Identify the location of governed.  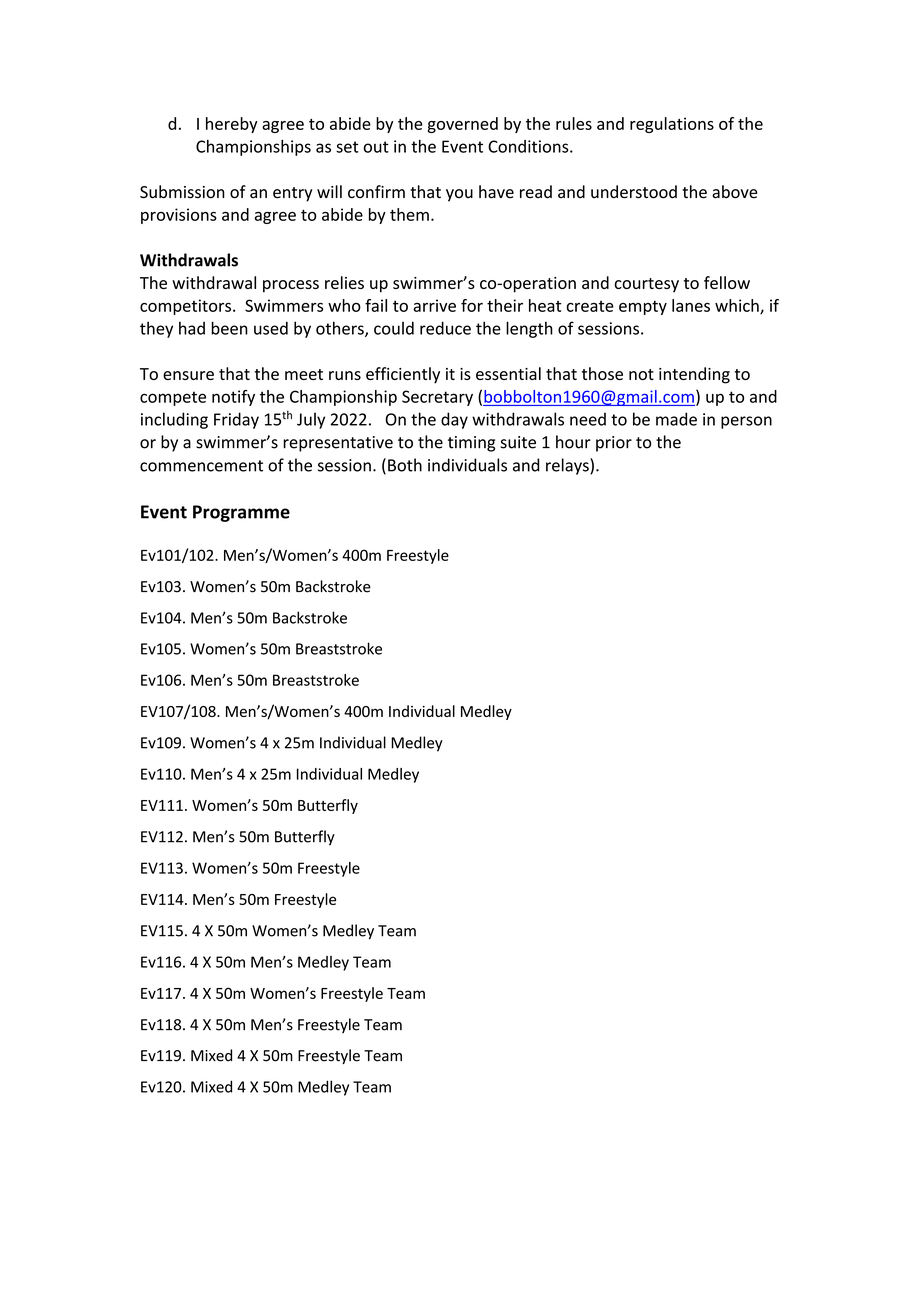
(463, 125).
